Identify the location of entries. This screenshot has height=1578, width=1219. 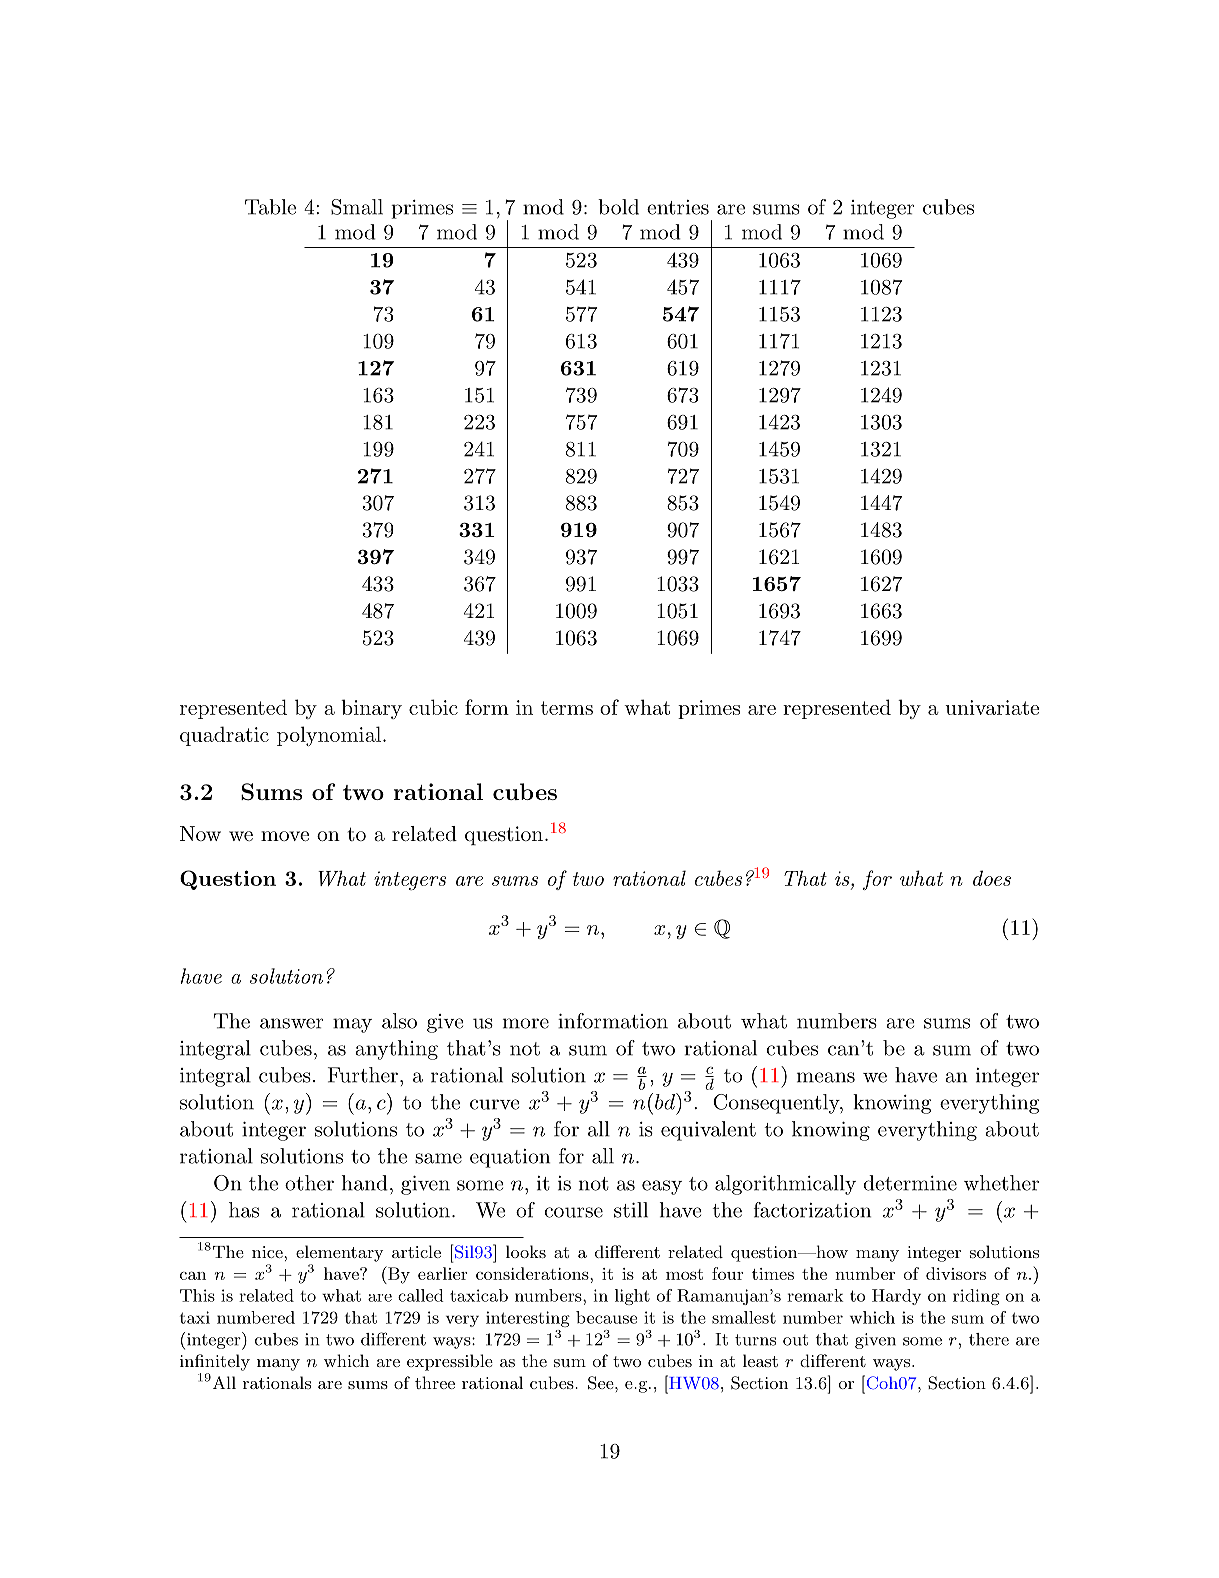
(678, 207).
